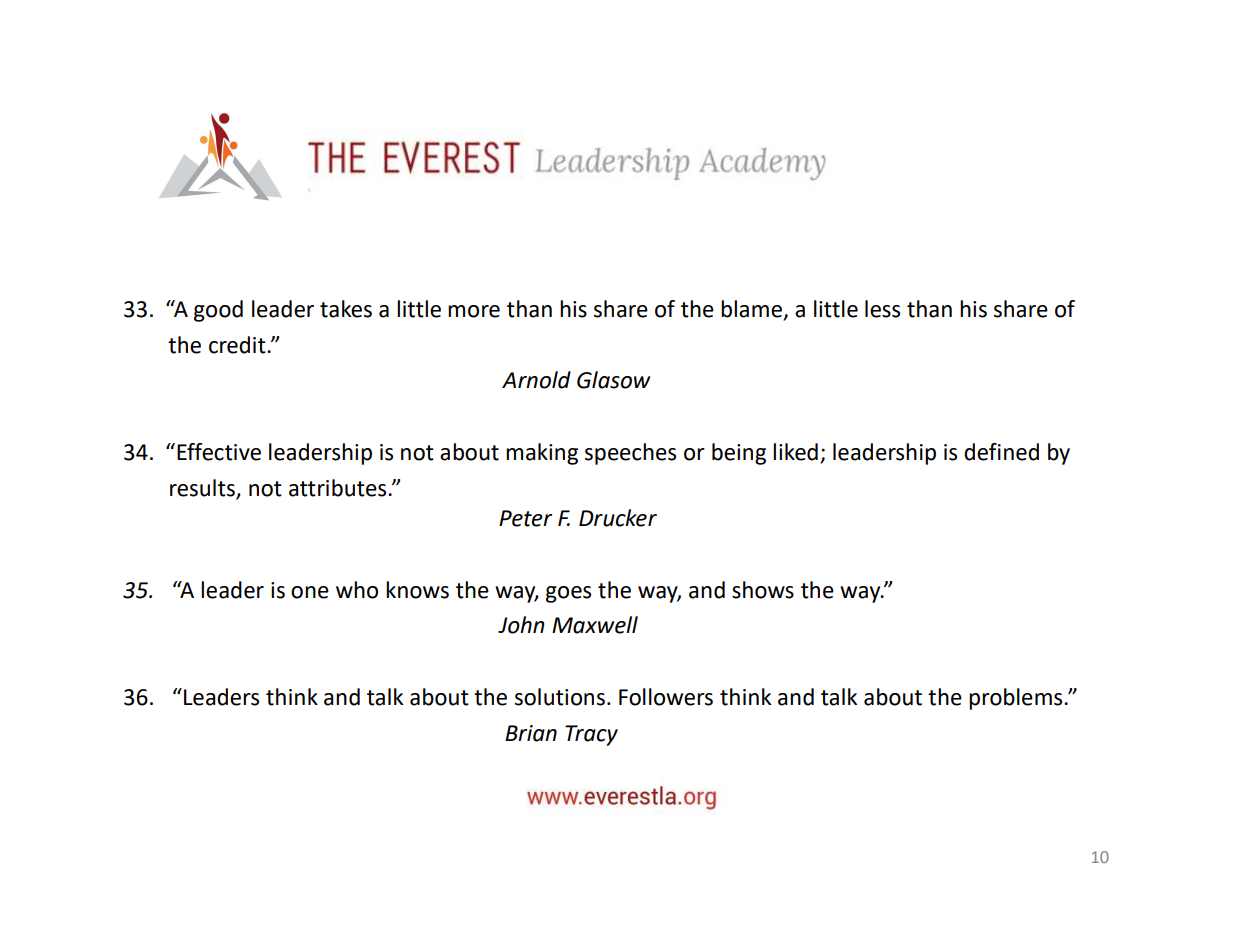 The width and height of the document is (1233, 952). I want to click on shows, so click(763, 590).
